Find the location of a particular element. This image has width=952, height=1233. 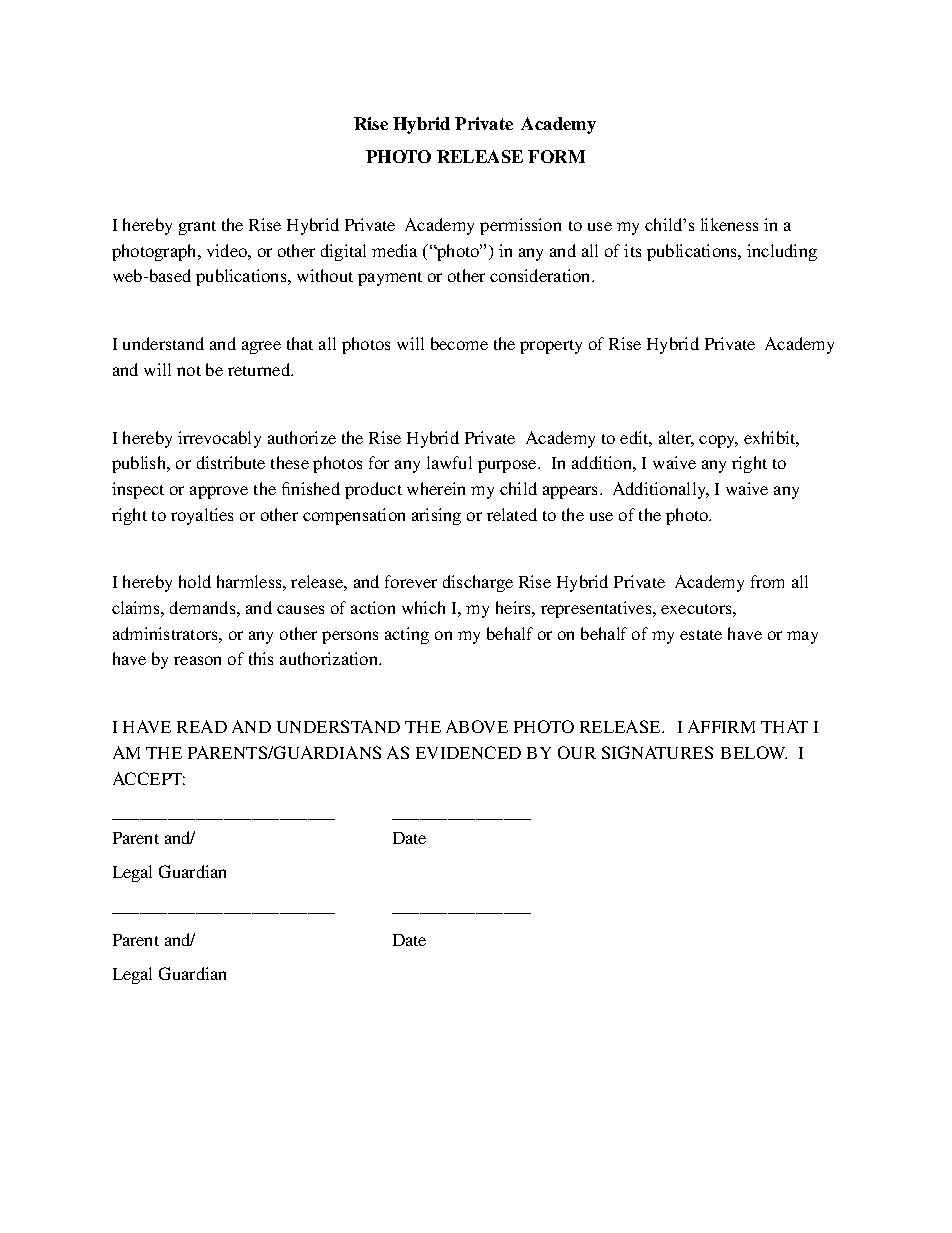

without is located at coordinates (325, 275).
